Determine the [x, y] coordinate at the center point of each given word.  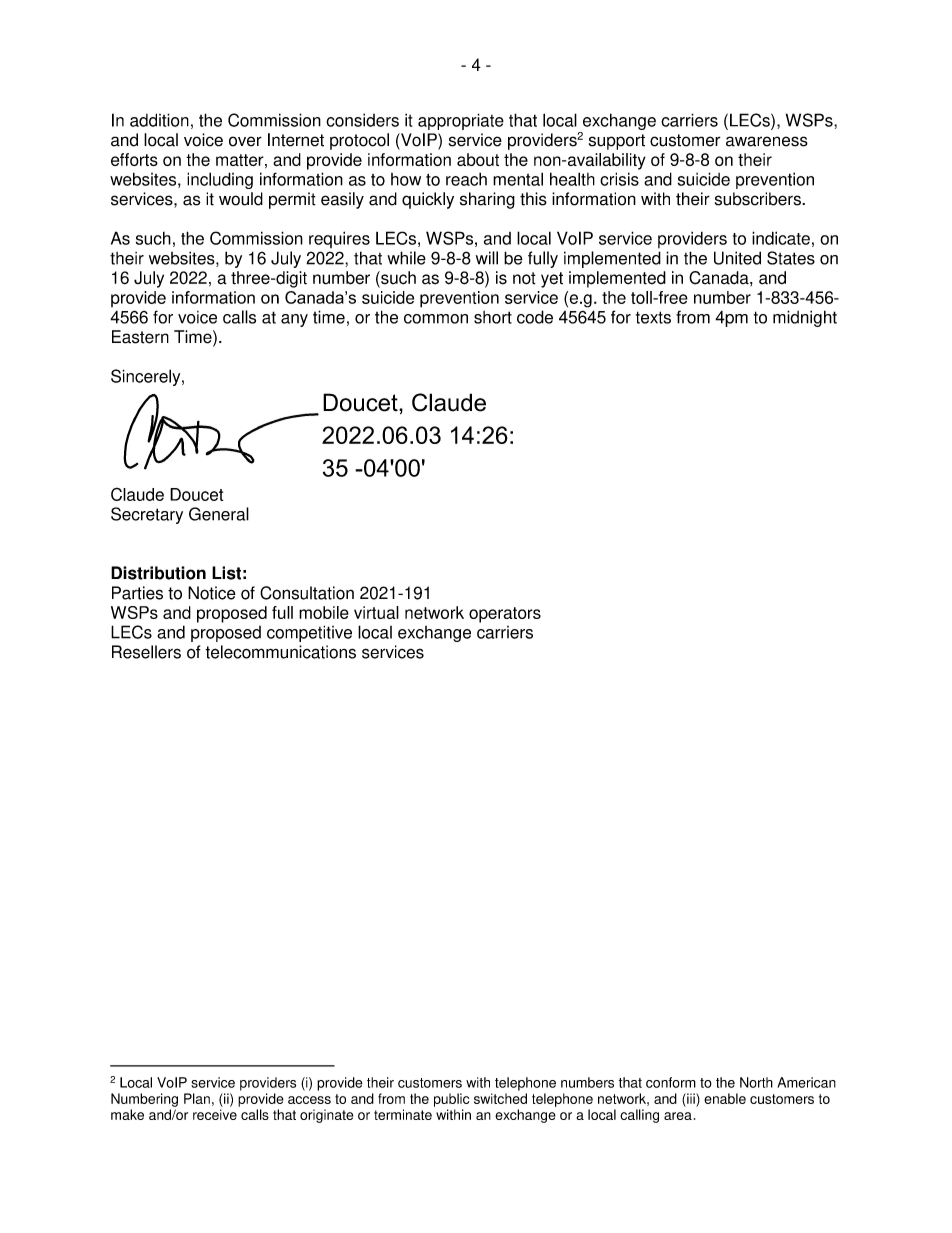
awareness [767, 141]
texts [653, 317]
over [245, 141]
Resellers [146, 652]
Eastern [140, 337]
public [451, 1100]
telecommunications [280, 652]
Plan [197, 1098]
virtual [376, 612]
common [436, 319]
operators [505, 615]
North [756, 1082]
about [478, 159]
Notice [212, 593]
